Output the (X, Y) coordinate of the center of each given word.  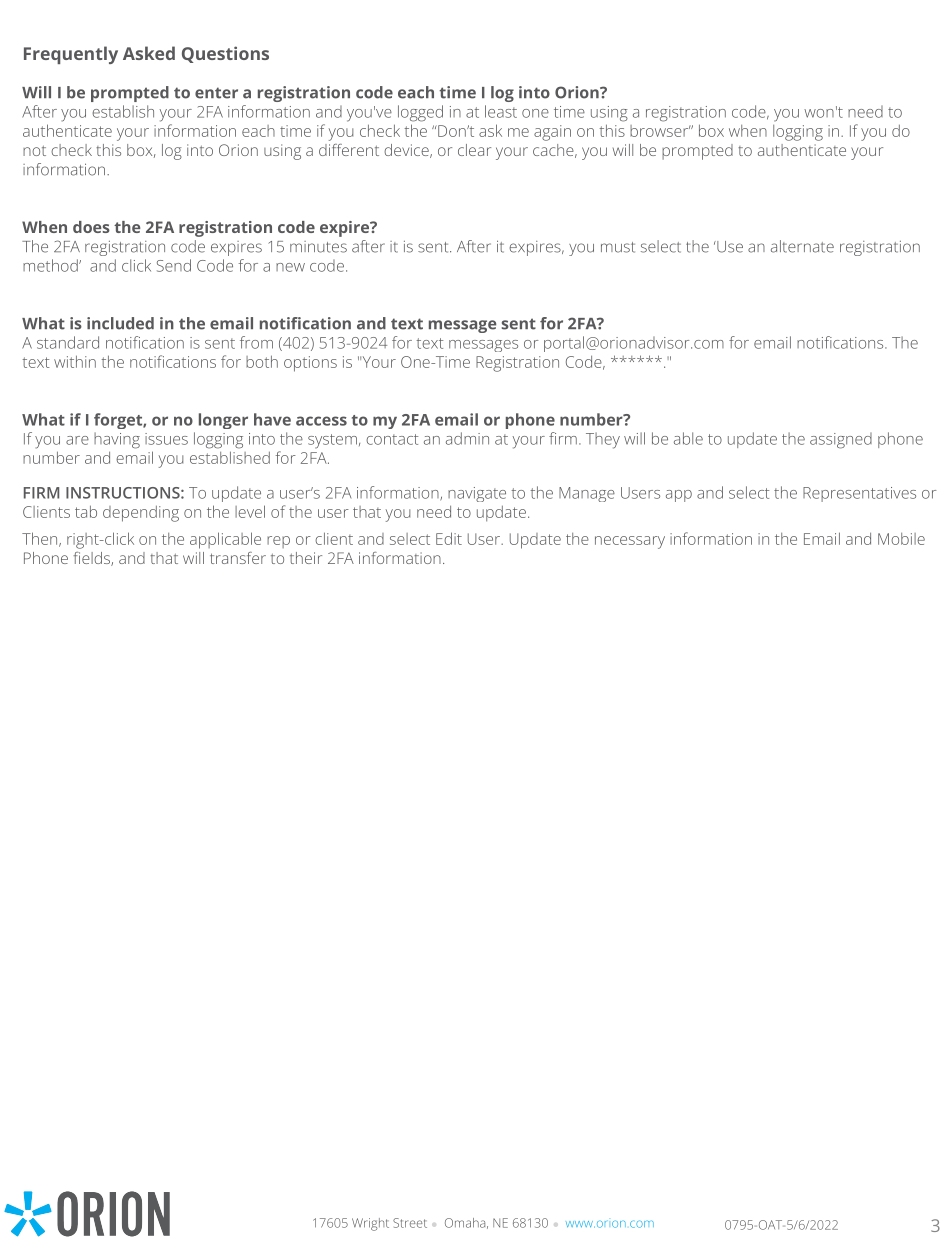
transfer (238, 558)
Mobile (901, 539)
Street (410, 1223)
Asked (149, 53)
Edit (449, 538)
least (501, 111)
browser (660, 131)
